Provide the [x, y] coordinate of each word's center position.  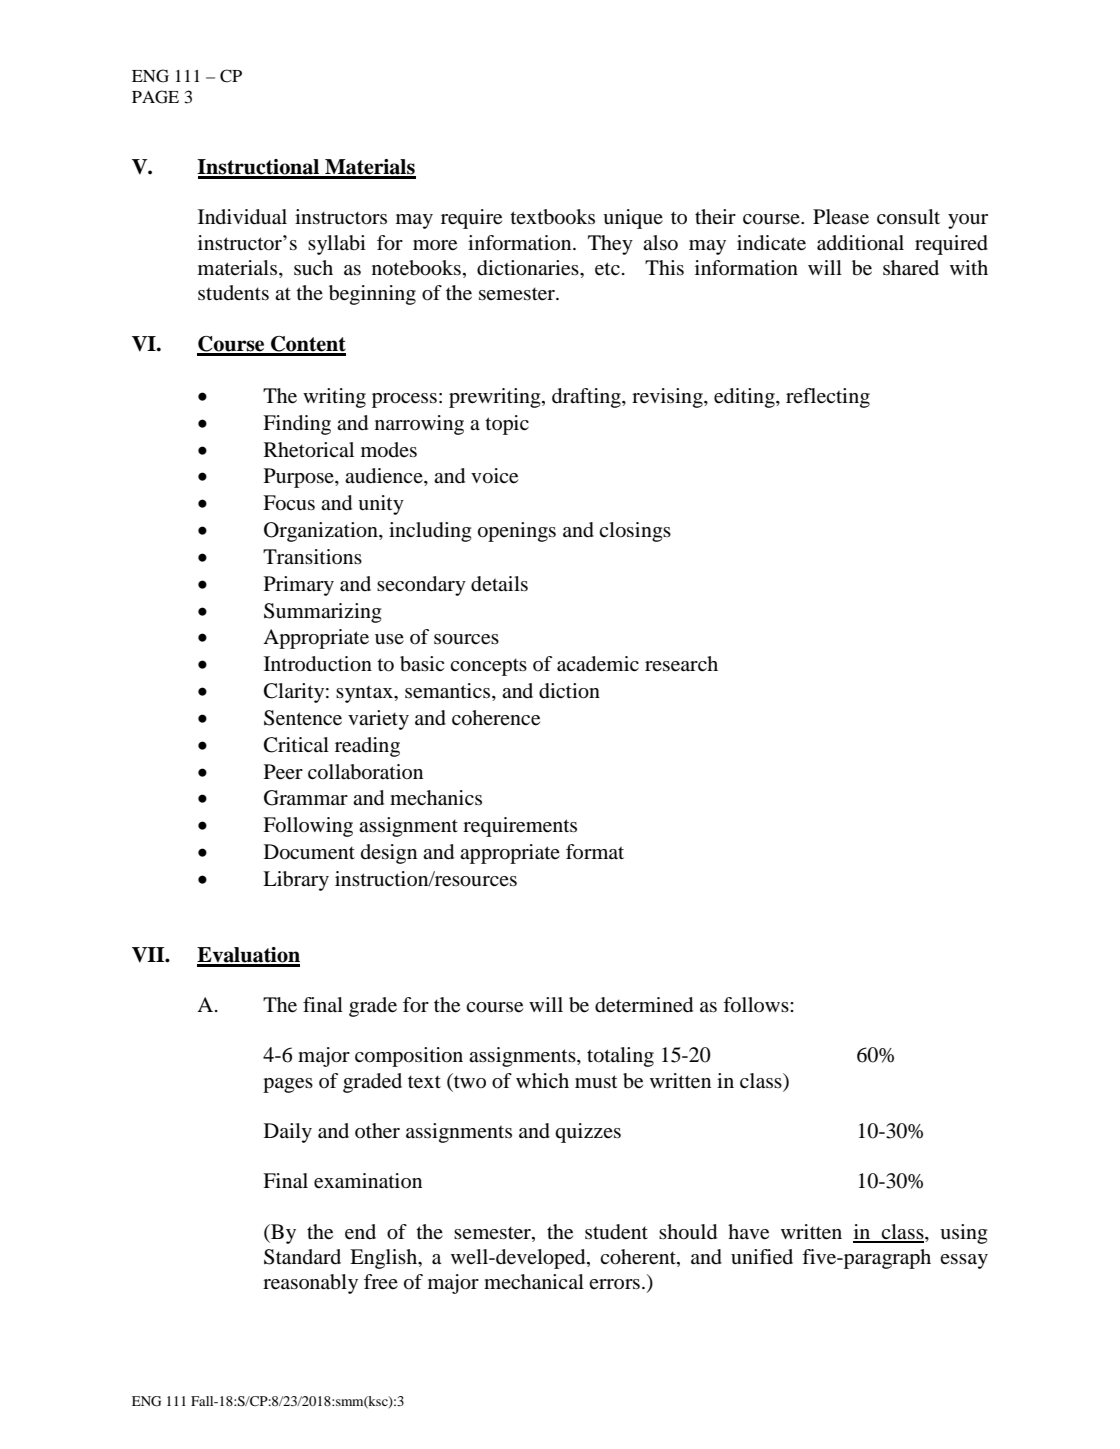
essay [964, 1261]
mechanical [534, 1282]
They [610, 245]
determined [644, 1005]
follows [757, 1005]
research [681, 664]
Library [296, 881]
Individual [242, 217]
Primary [299, 586]
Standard [302, 1257]
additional [860, 243]
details [499, 584]
